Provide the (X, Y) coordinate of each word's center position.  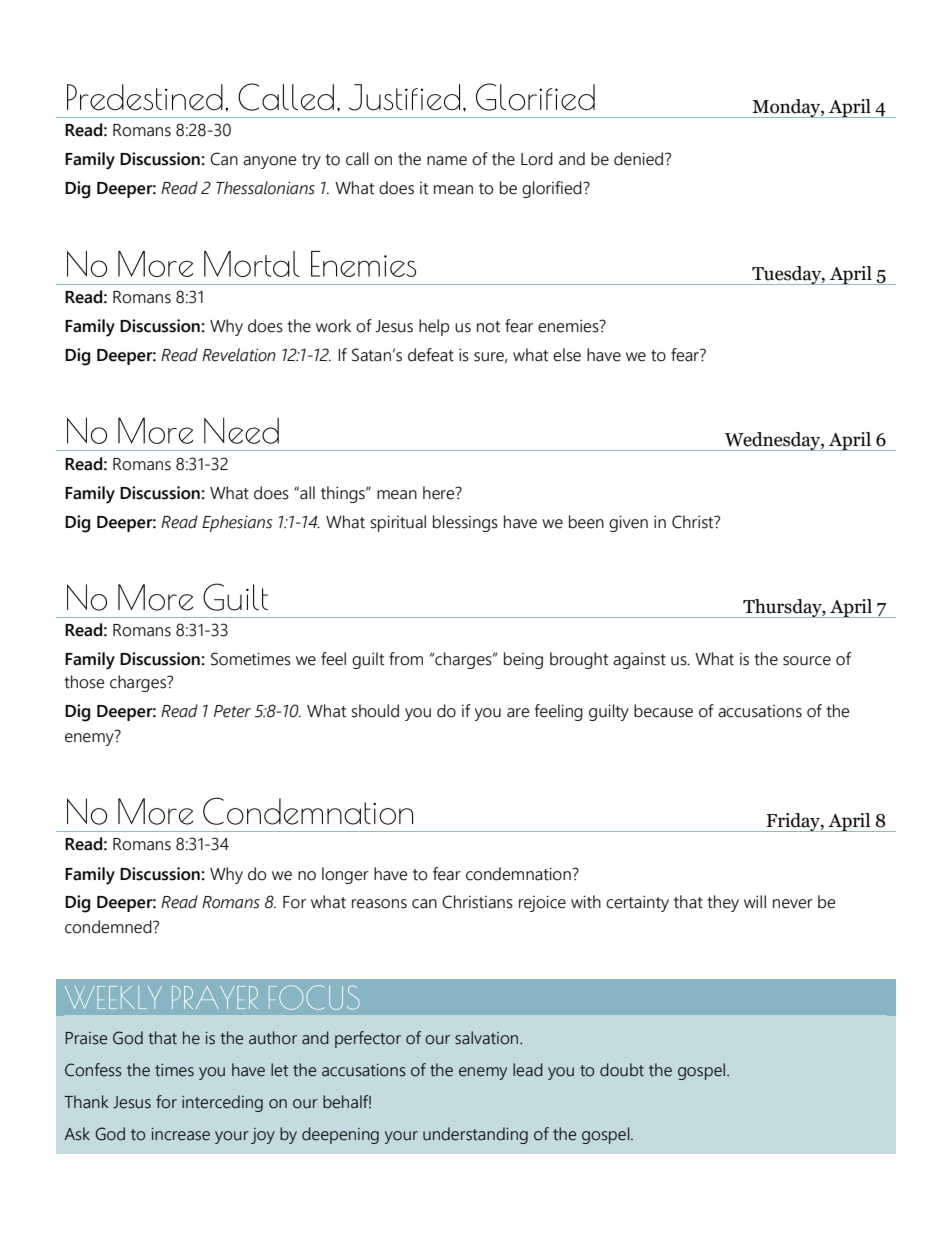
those (84, 682)
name (447, 161)
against (639, 661)
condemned (109, 927)
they (723, 903)
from (406, 659)
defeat (431, 355)
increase (180, 1134)
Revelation (239, 355)
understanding (475, 1135)
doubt (622, 1070)
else (567, 355)
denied (638, 159)
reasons (379, 904)
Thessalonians (265, 188)
